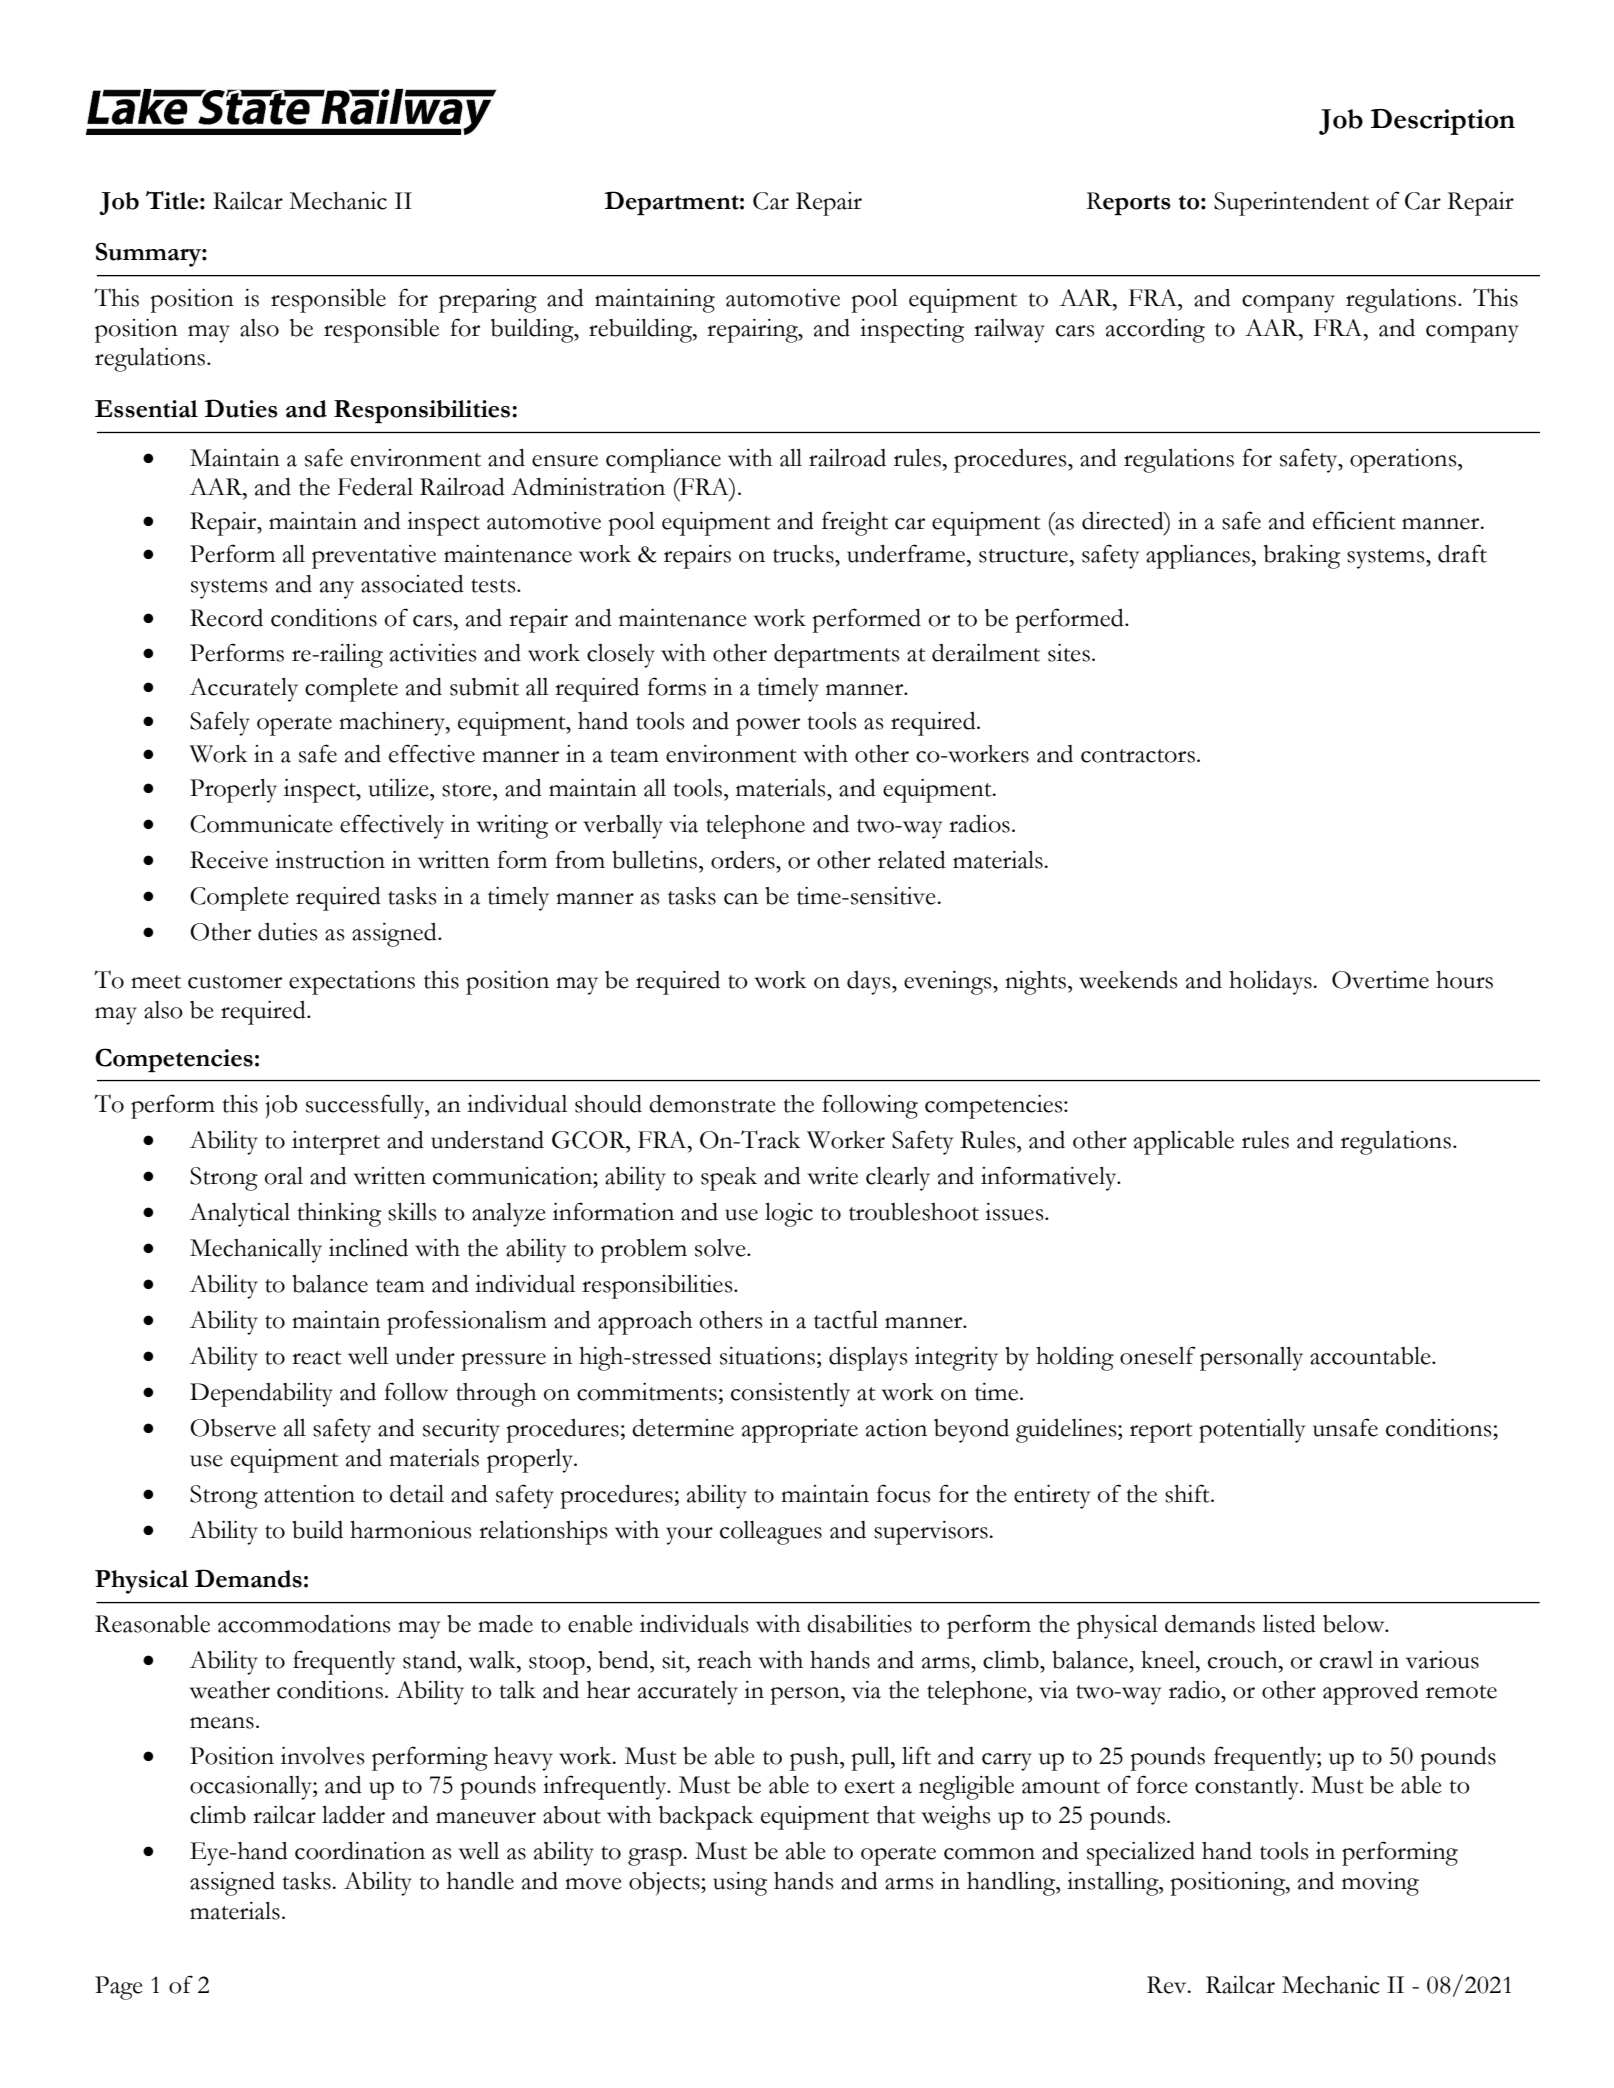 This screenshot has width=1614, height=2088. What do you see at coordinates (740, 1884) in the screenshot?
I see `using` at bounding box center [740, 1884].
